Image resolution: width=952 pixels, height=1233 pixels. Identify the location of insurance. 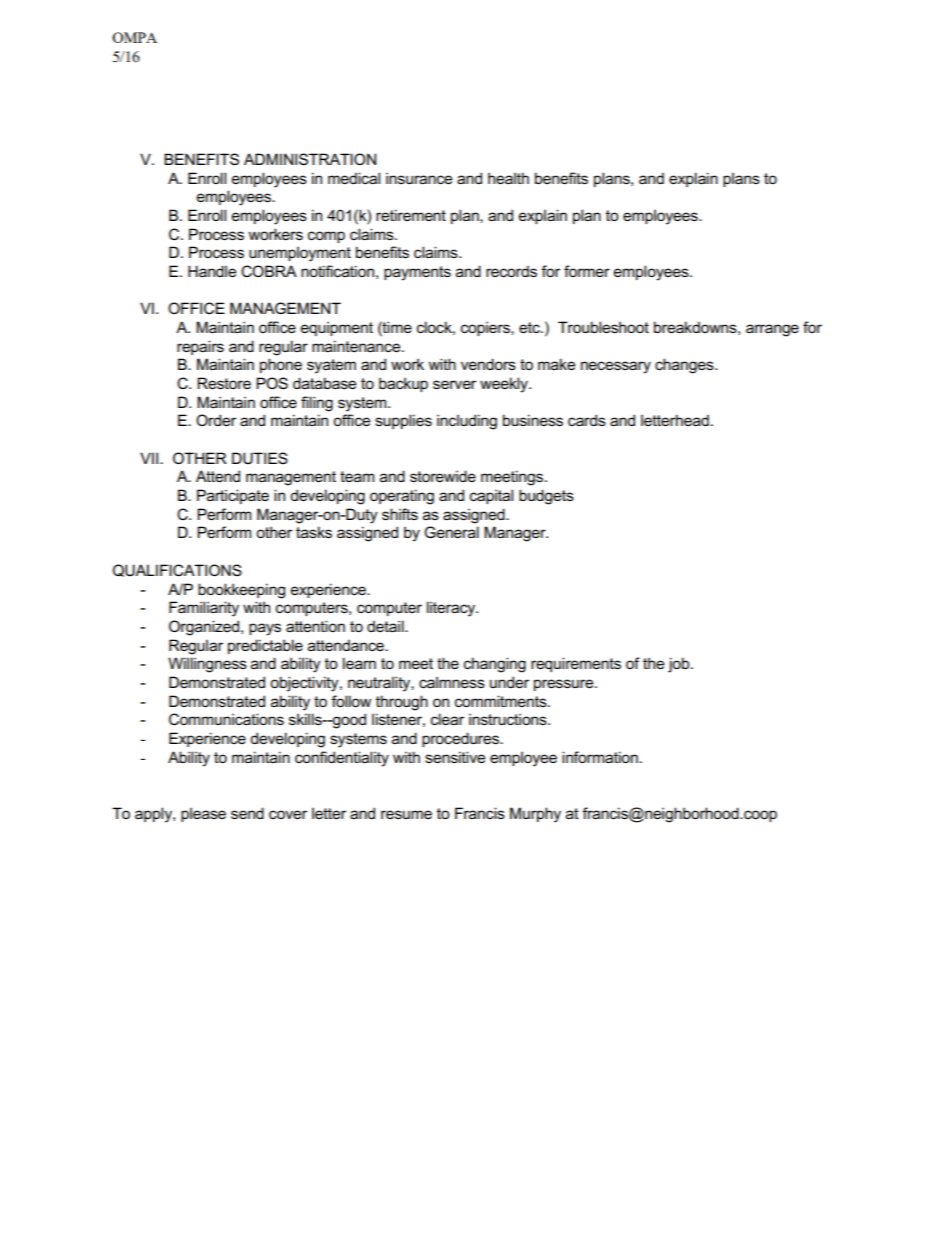
(419, 178).
